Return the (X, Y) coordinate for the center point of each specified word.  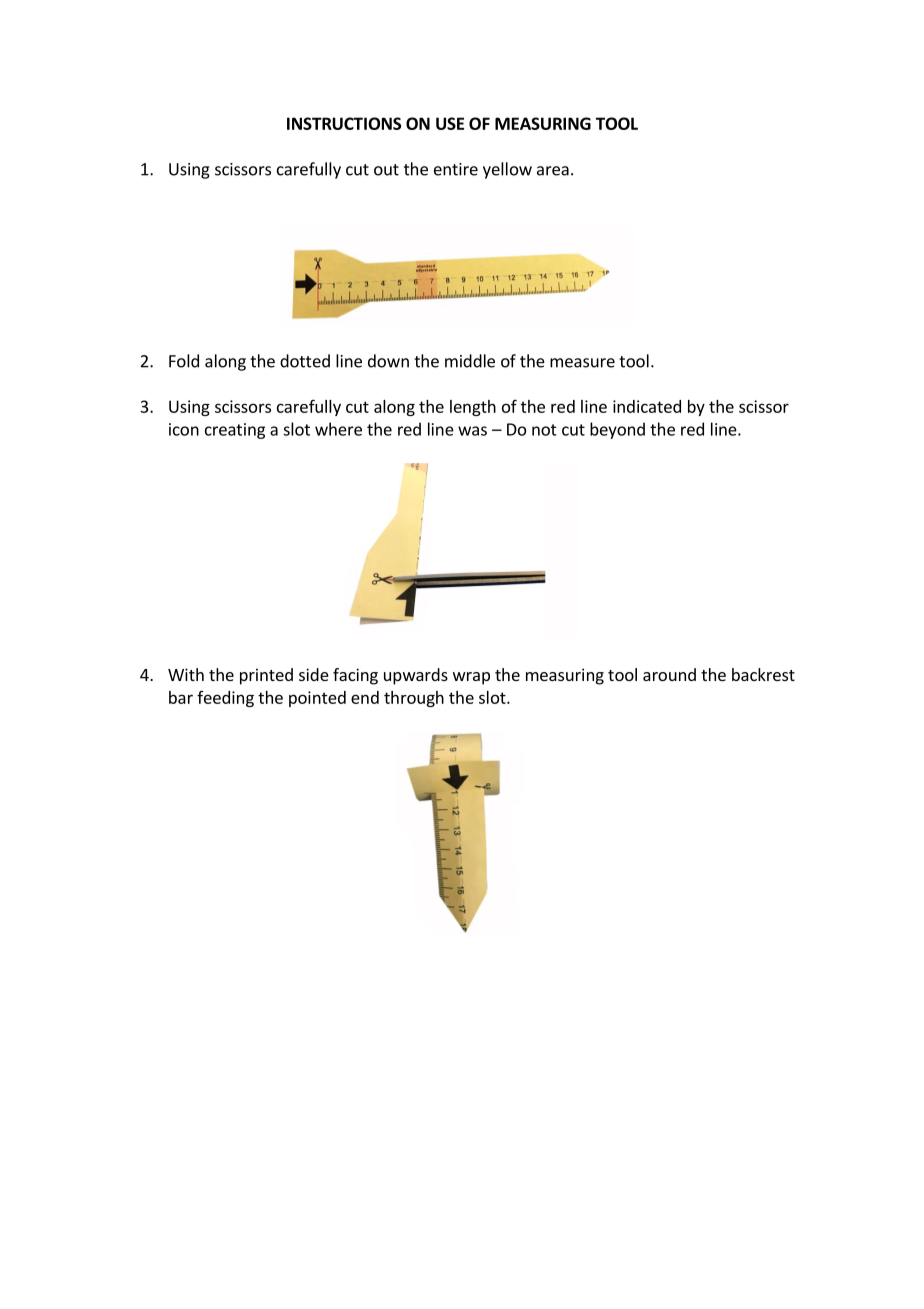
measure (582, 363)
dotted (305, 361)
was (472, 431)
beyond (617, 430)
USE (450, 123)
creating (235, 431)
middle (470, 361)
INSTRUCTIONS (344, 123)
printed (266, 676)
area (553, 171)
